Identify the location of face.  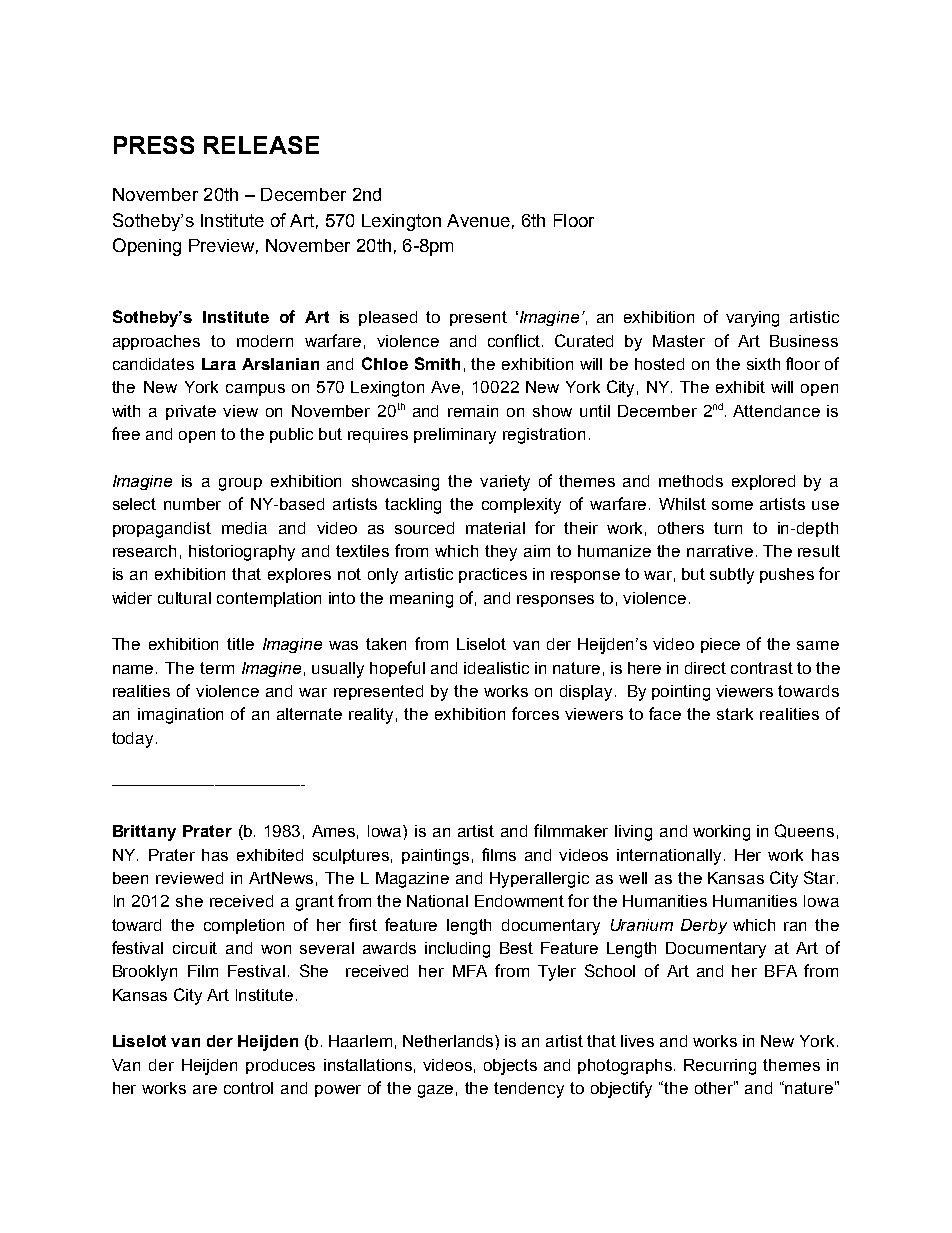
(665, 713).
